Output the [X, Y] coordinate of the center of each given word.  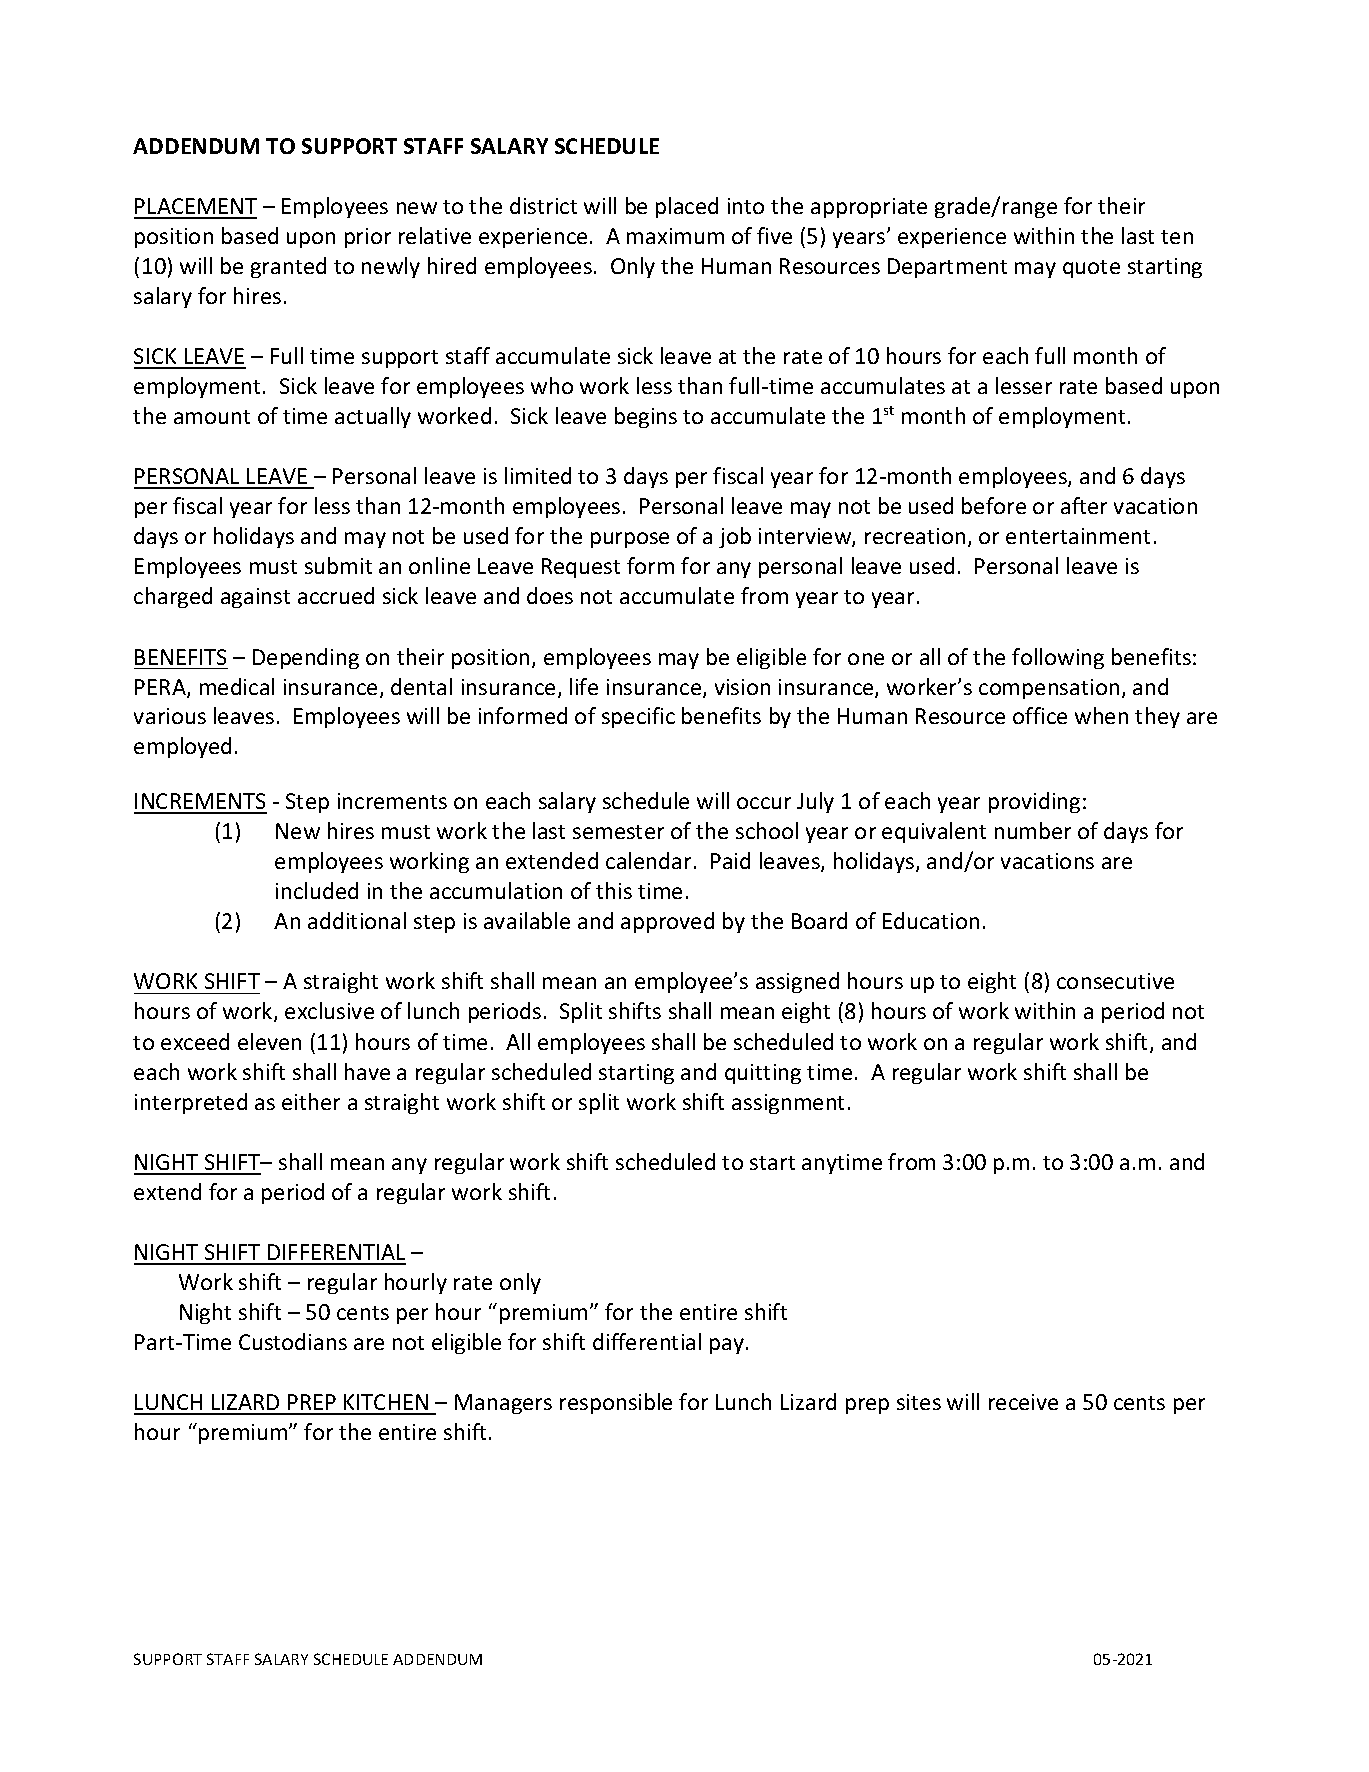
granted [288, 267]
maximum [675, 236]
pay [728, 1346]
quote [1091, 269]
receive [1023, 1402]
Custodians [293, 1341]
